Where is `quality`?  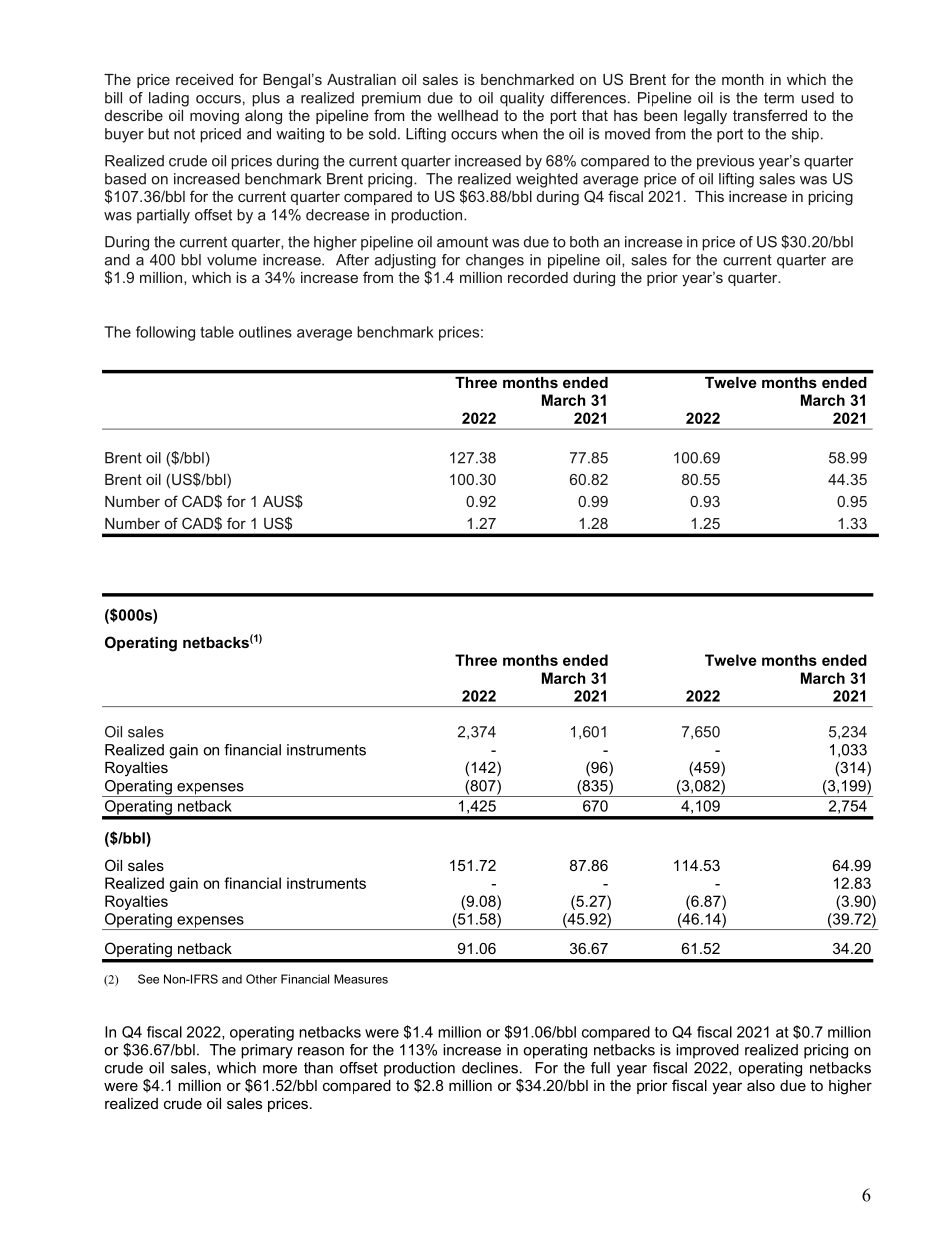 quality is located at coordinates (522, 99).
